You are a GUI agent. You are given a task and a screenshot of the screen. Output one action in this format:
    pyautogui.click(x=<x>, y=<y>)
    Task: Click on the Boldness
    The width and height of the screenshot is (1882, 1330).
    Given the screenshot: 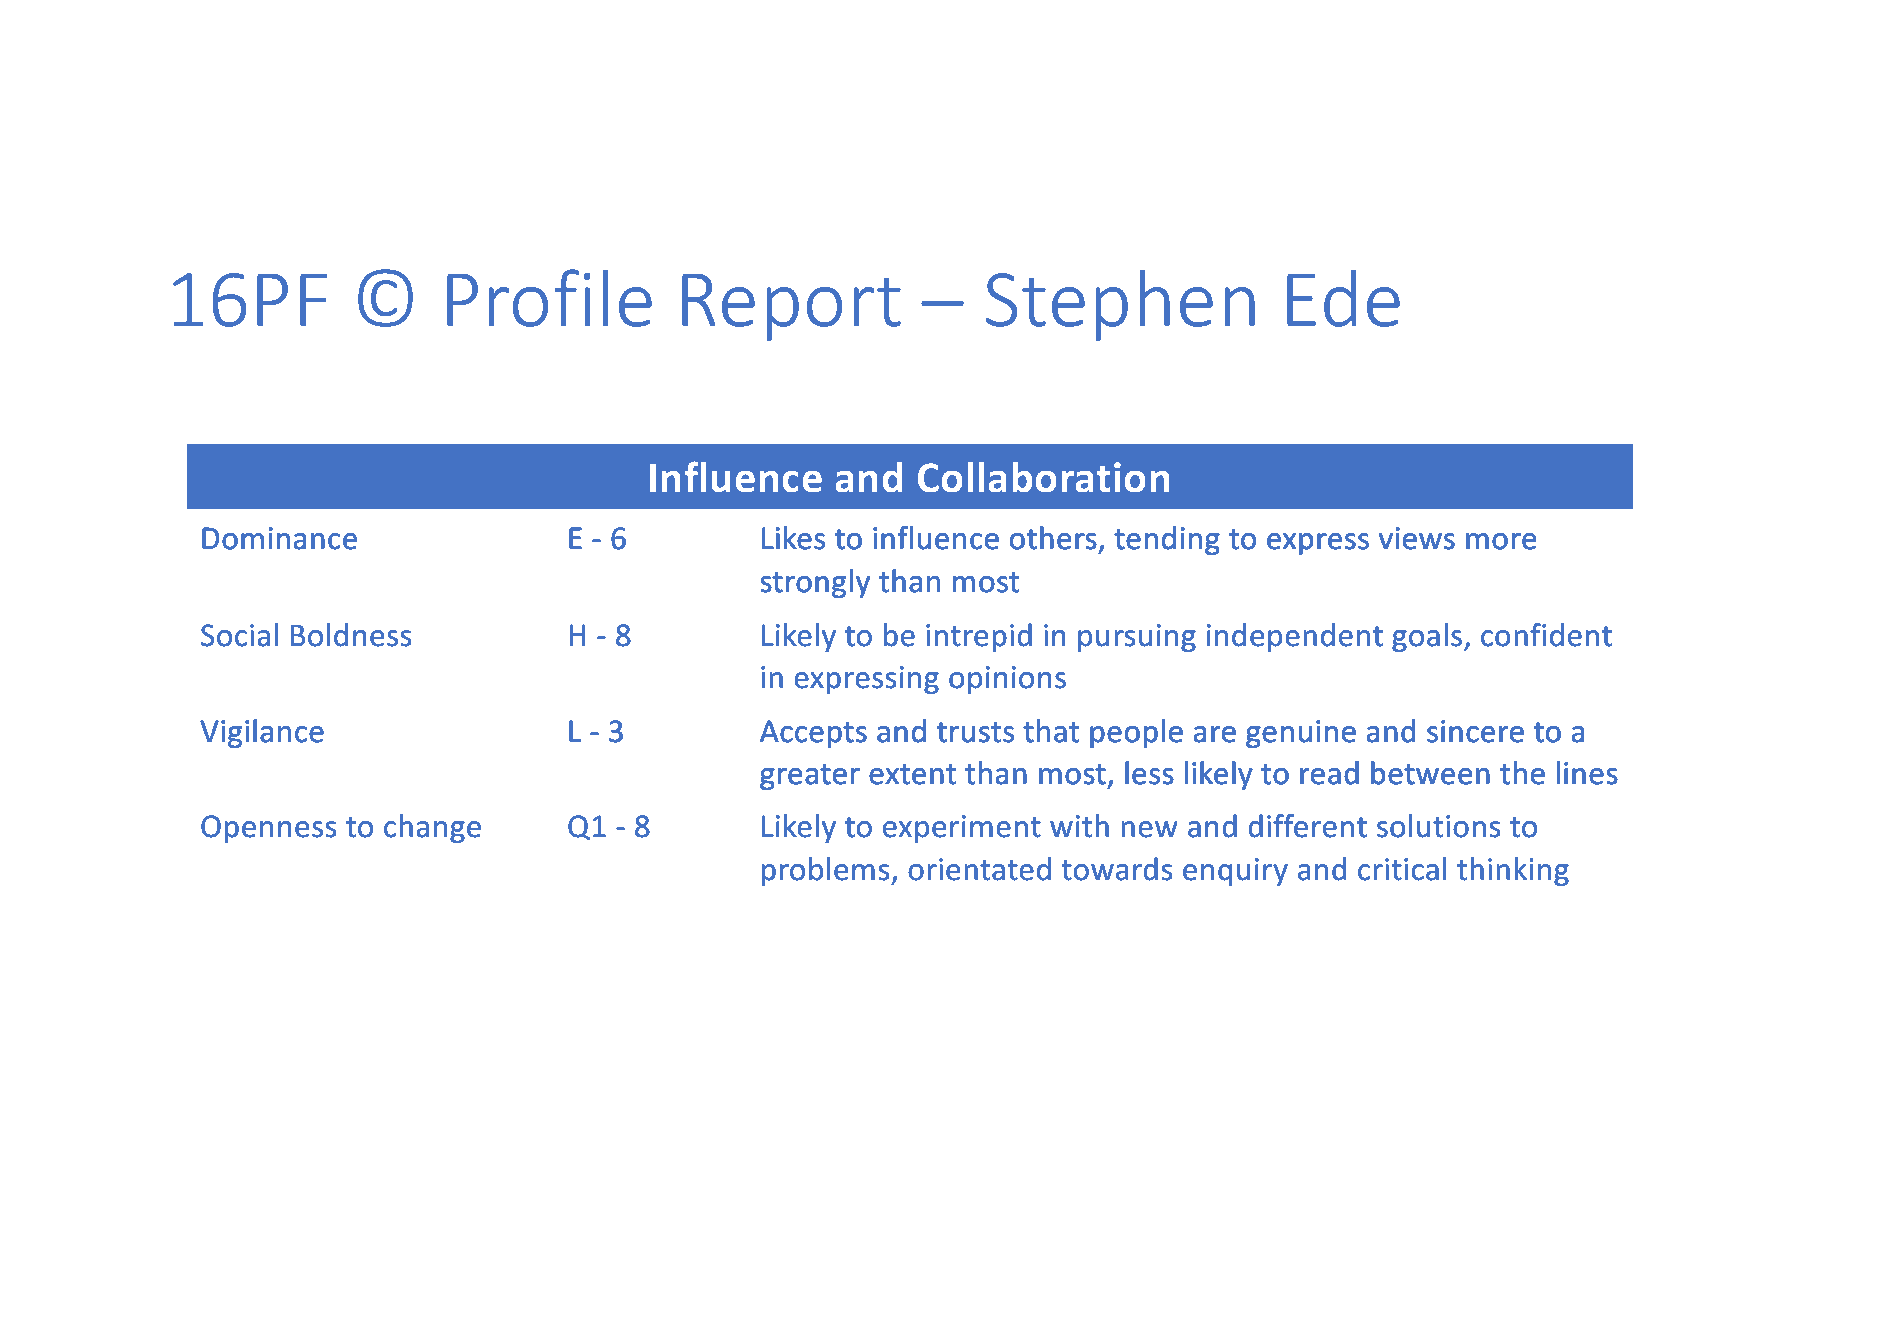 What is the action you would take?
    pyautogui.click(x=351, y=635)
